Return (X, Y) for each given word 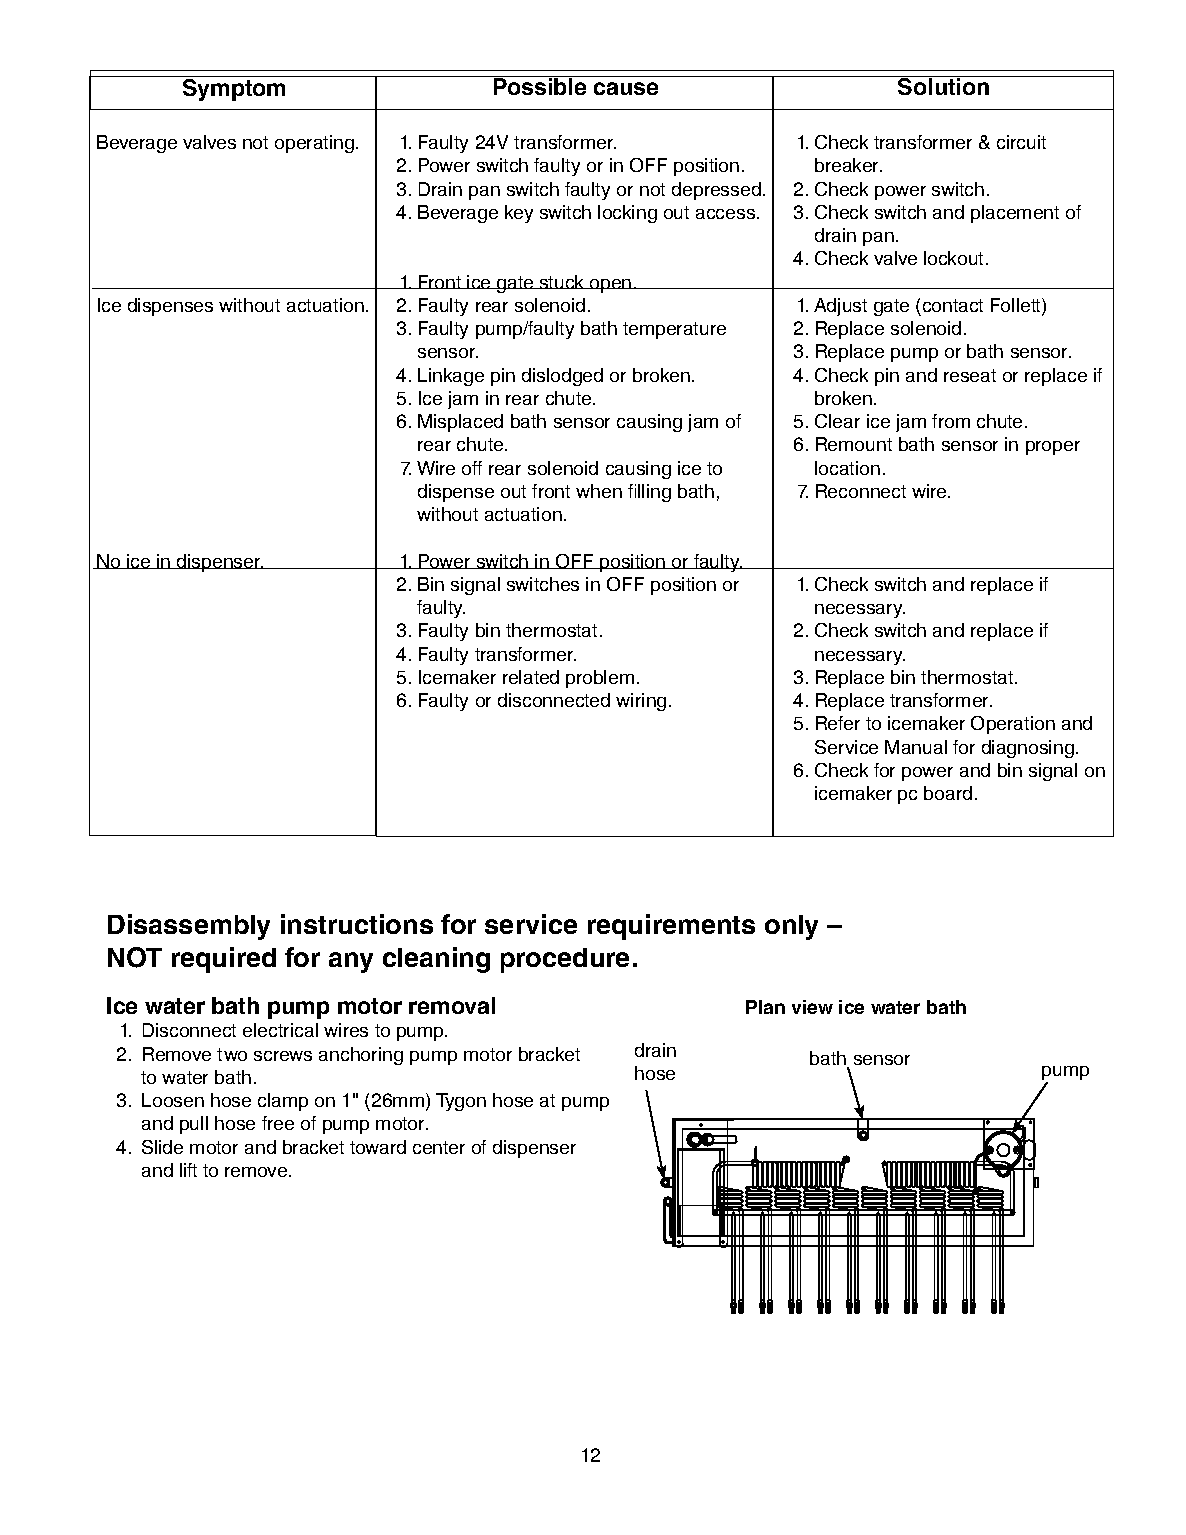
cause (626, 88)
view (812, 1007)
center (439, 1147)
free (278, 1123)
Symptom (234, 90)
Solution (944, 85)
